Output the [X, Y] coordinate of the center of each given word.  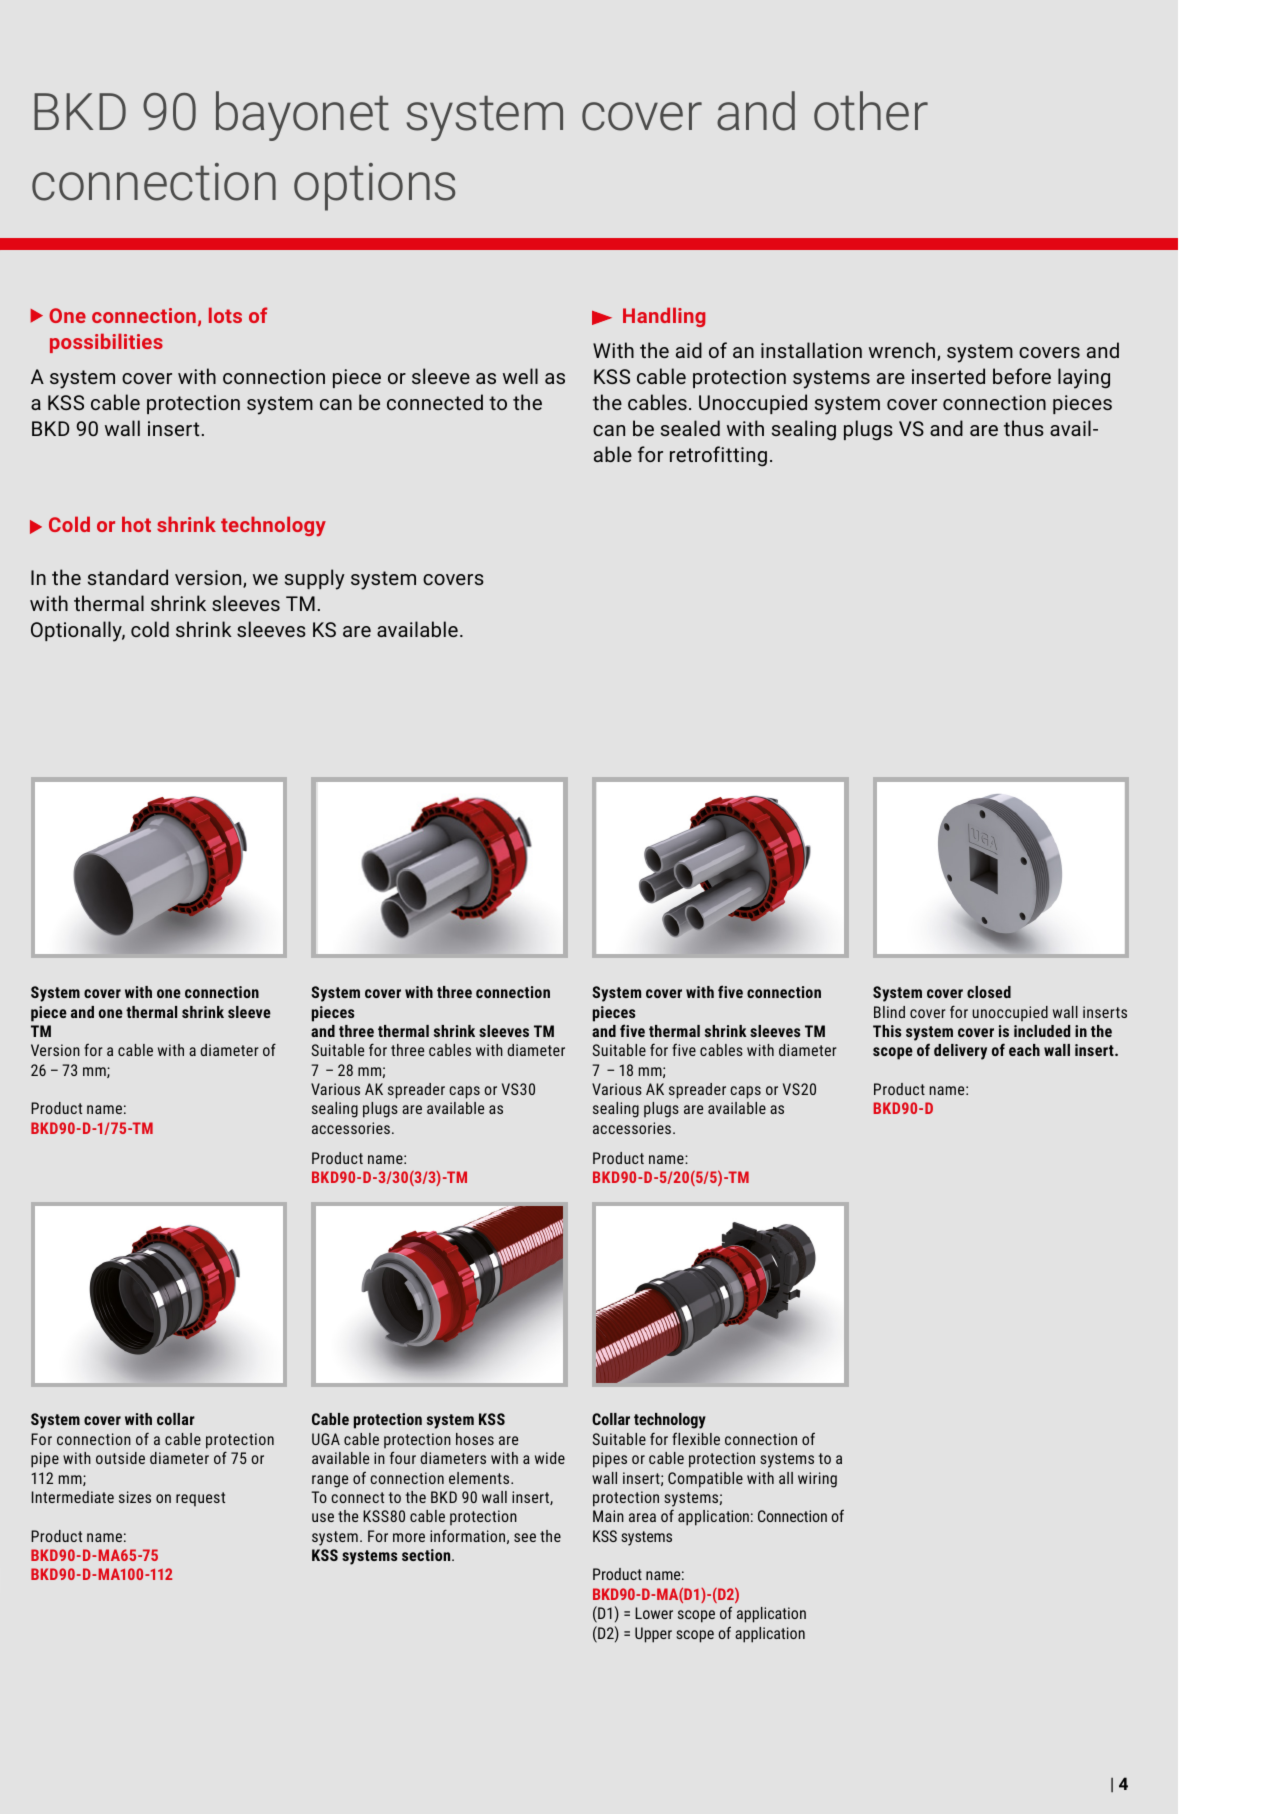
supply [315, 579]
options [374, 187]
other [871, 111]
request [200, 1499]
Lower [654, 1613]
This [887, 1031]
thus [1024, 428]
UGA [326, 1439]
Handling [664, 317]
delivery [960, 1052]
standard [128, 577]
